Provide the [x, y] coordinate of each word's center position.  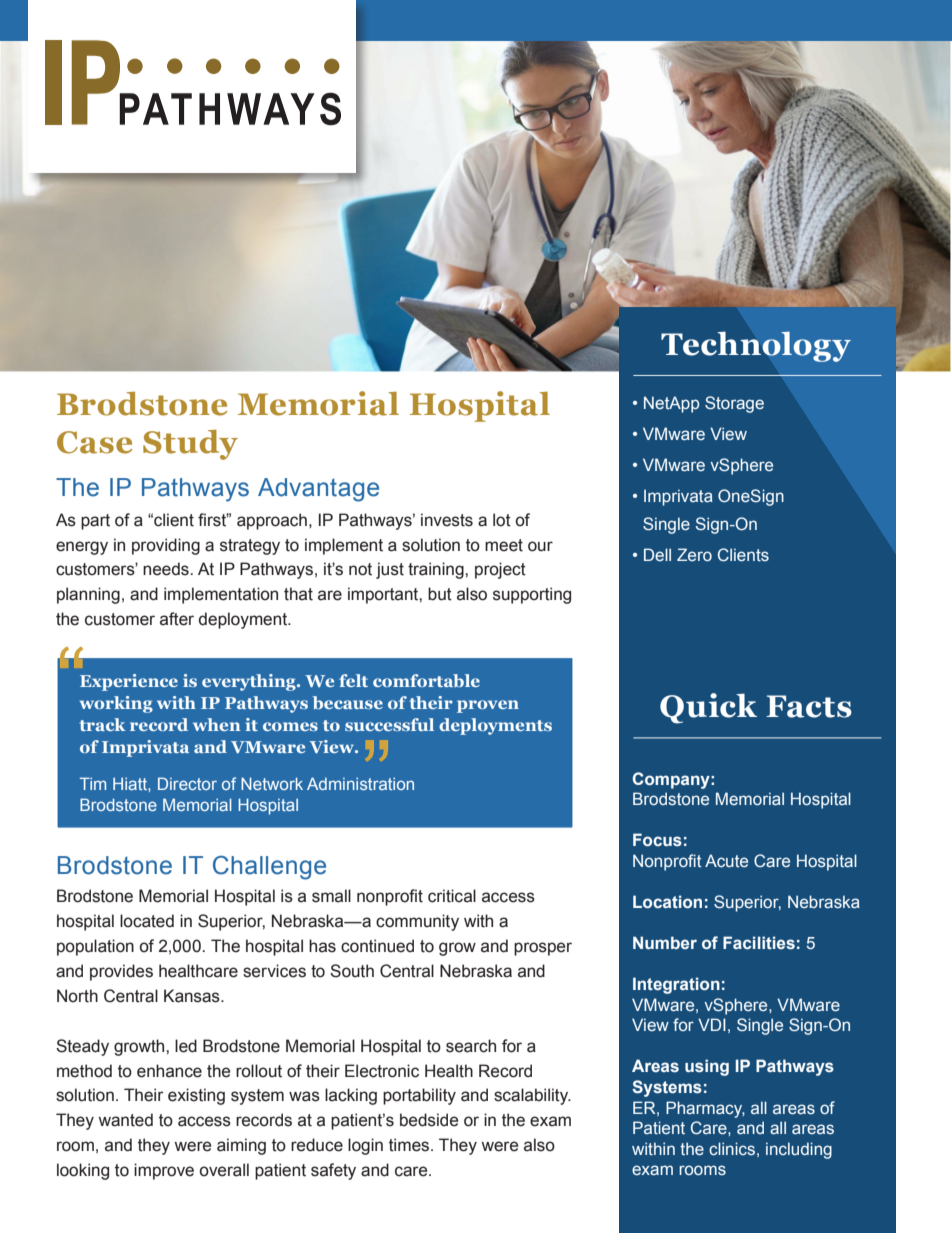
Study [190, 445]
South [352, 971]
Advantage [318, 490]
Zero [694, 554]
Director [187, 783]
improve [164, 1171]
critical [452, 896]
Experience [129, 682]
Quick [708, 708]
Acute [726, 860]
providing [166, 546]
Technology [756, 346]
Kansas [193, 996]
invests [447, 520]
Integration [676, 985]
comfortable [426, 680]
